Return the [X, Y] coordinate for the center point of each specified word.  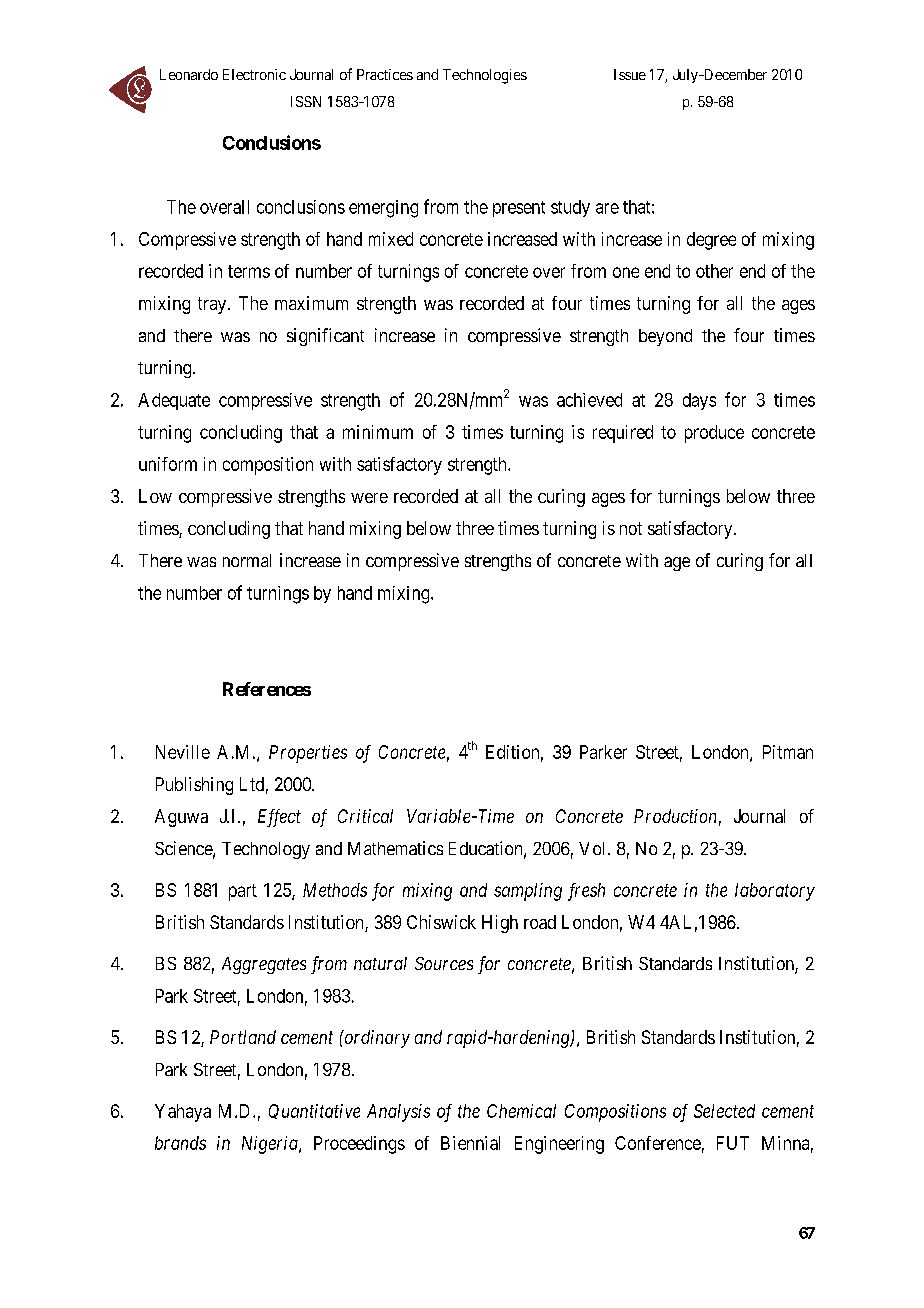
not [631, 528]
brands [180, 1143]
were [369, 498]
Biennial [470, 1143]
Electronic [254, 74]
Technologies [485, 76]
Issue [630, 74]
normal [247, 560]
